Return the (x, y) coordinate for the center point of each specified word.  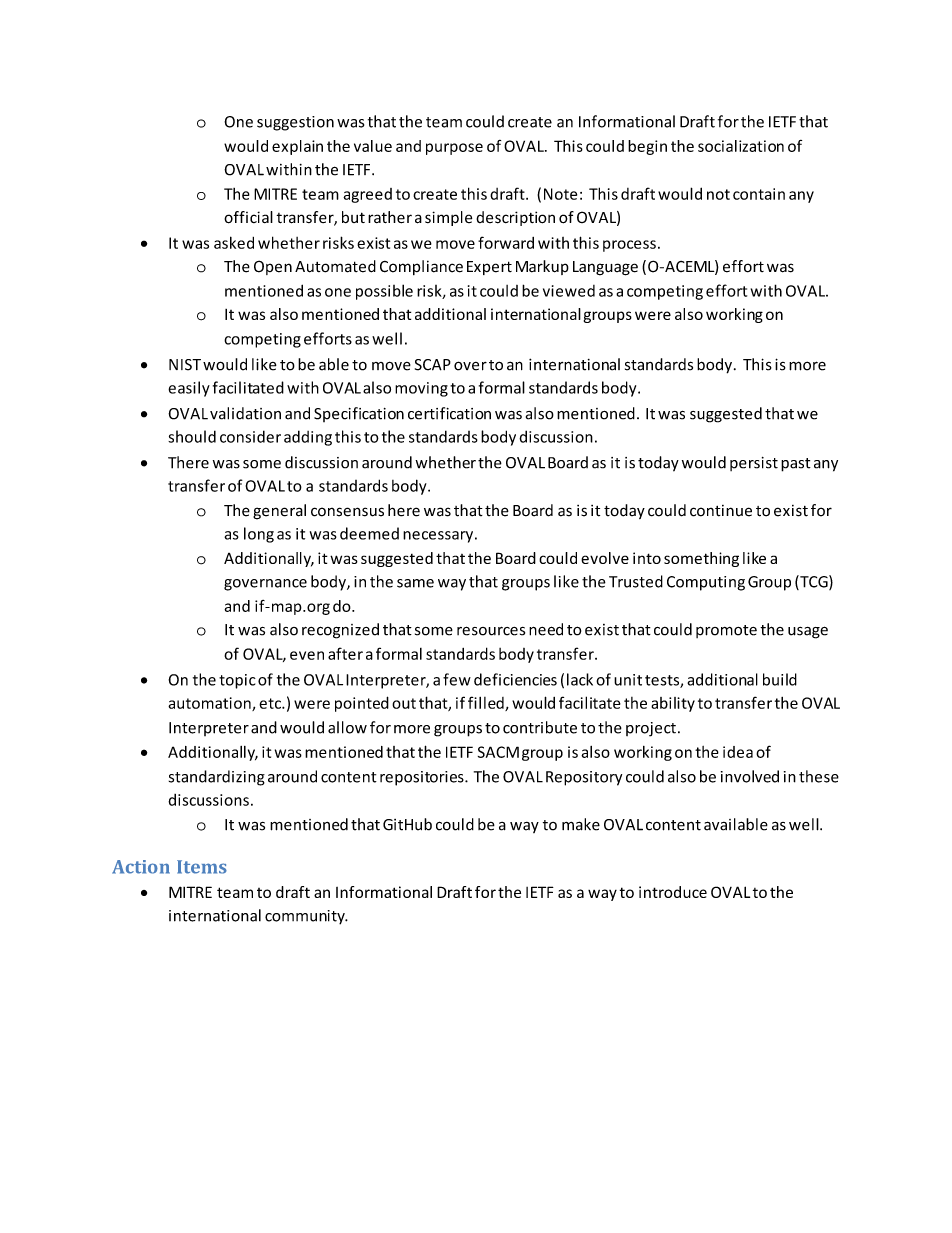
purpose (454, 149)
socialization (741, 146)
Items (202, 867)
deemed (369, 533)
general (279, 512)
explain (297, 147)
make (581, 824)
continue (721, 511)
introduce (673, 892)
